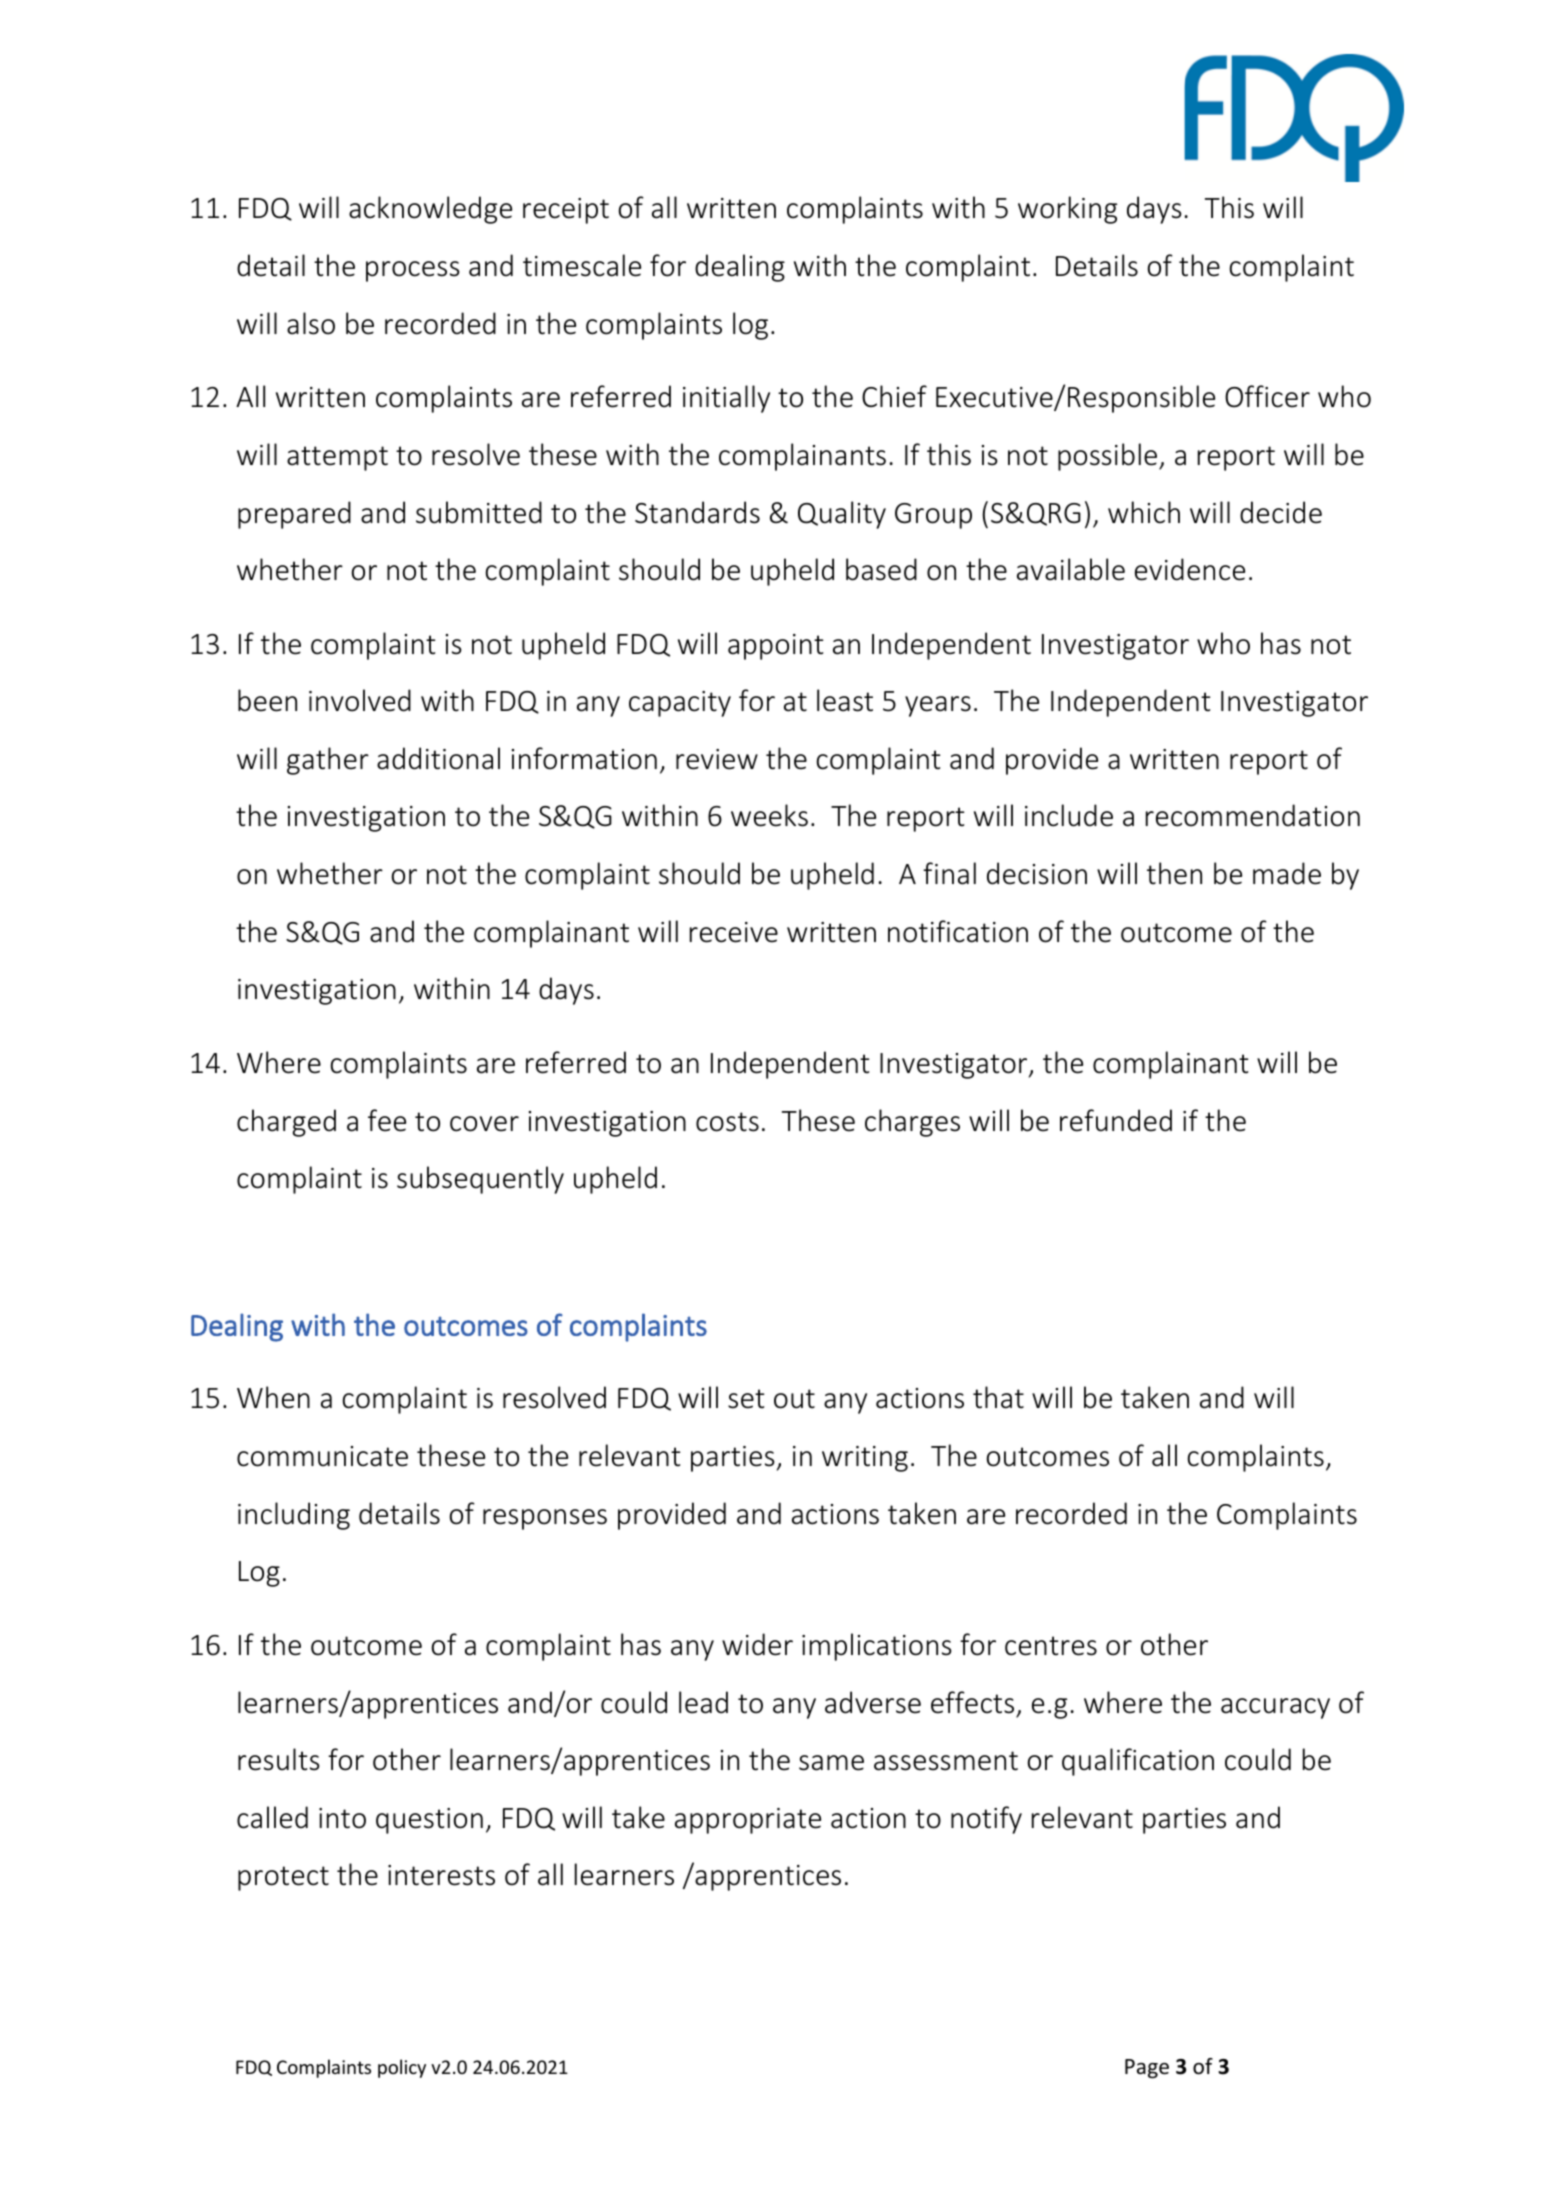 Image resolution: width=1562 pixels, height=2209 pixels. I want to click on policy, so click(402, 2068).
